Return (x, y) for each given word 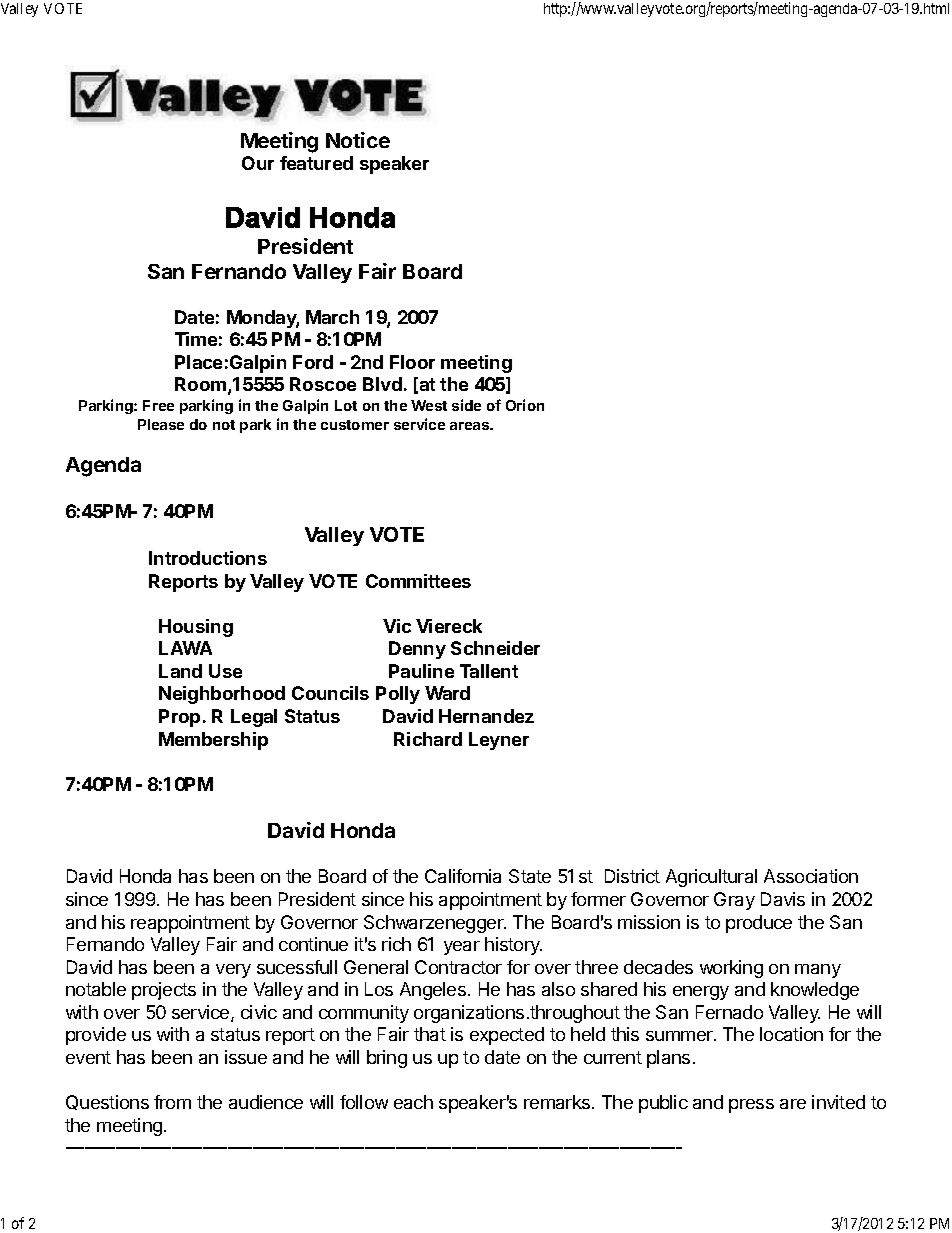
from (172, 1102)
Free (158, 405)
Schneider (495, 648)
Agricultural (711, 878)
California (463, 876)
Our (258, 163)
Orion (525, 405)
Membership (213, 741)
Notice (358, 140)
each (413, 1102)
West (429, 405)
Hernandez (486, 716)
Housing (196, 628)
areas (470, 426)
